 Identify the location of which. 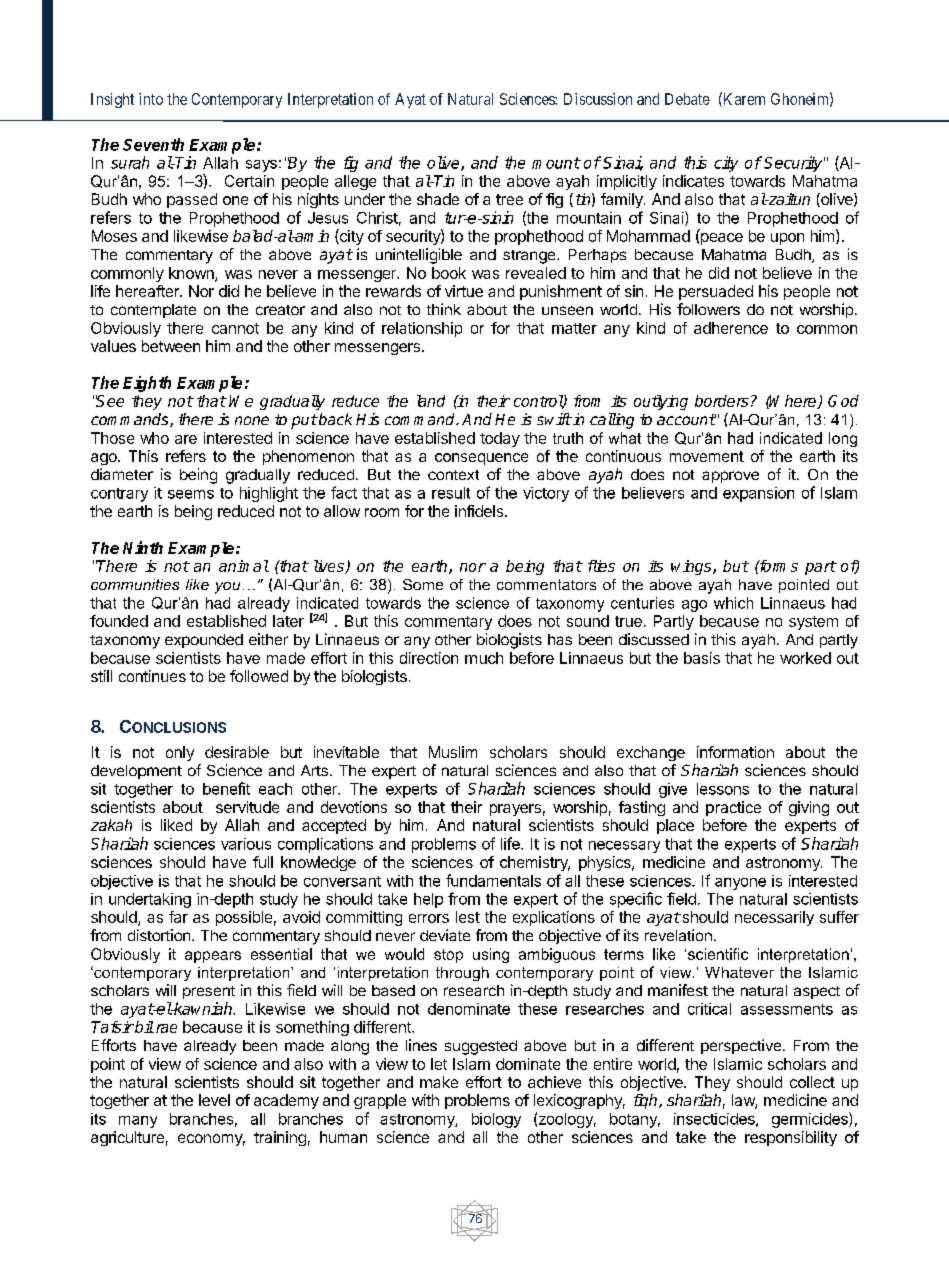
(733, 603).
